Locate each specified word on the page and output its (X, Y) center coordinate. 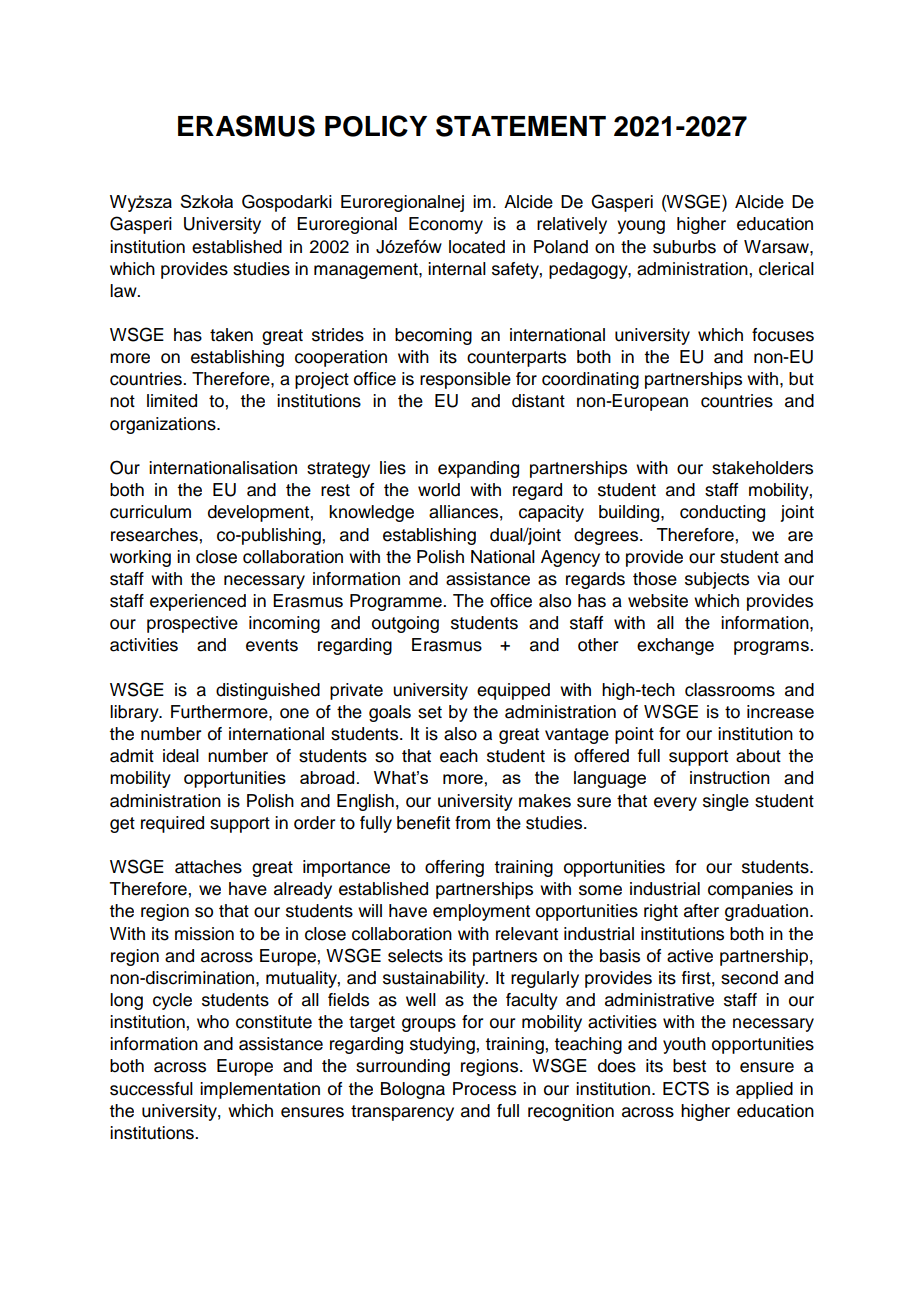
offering (454, 868)
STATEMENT (521, 126)
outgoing (405, 624)
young (641, 227)
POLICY (376, 126)
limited (172, 401)
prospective (192, 624)
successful (151, 1089)
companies (750, 890)
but (801, 379)
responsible (465, 380)
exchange (675, 646)
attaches (208, 867)
